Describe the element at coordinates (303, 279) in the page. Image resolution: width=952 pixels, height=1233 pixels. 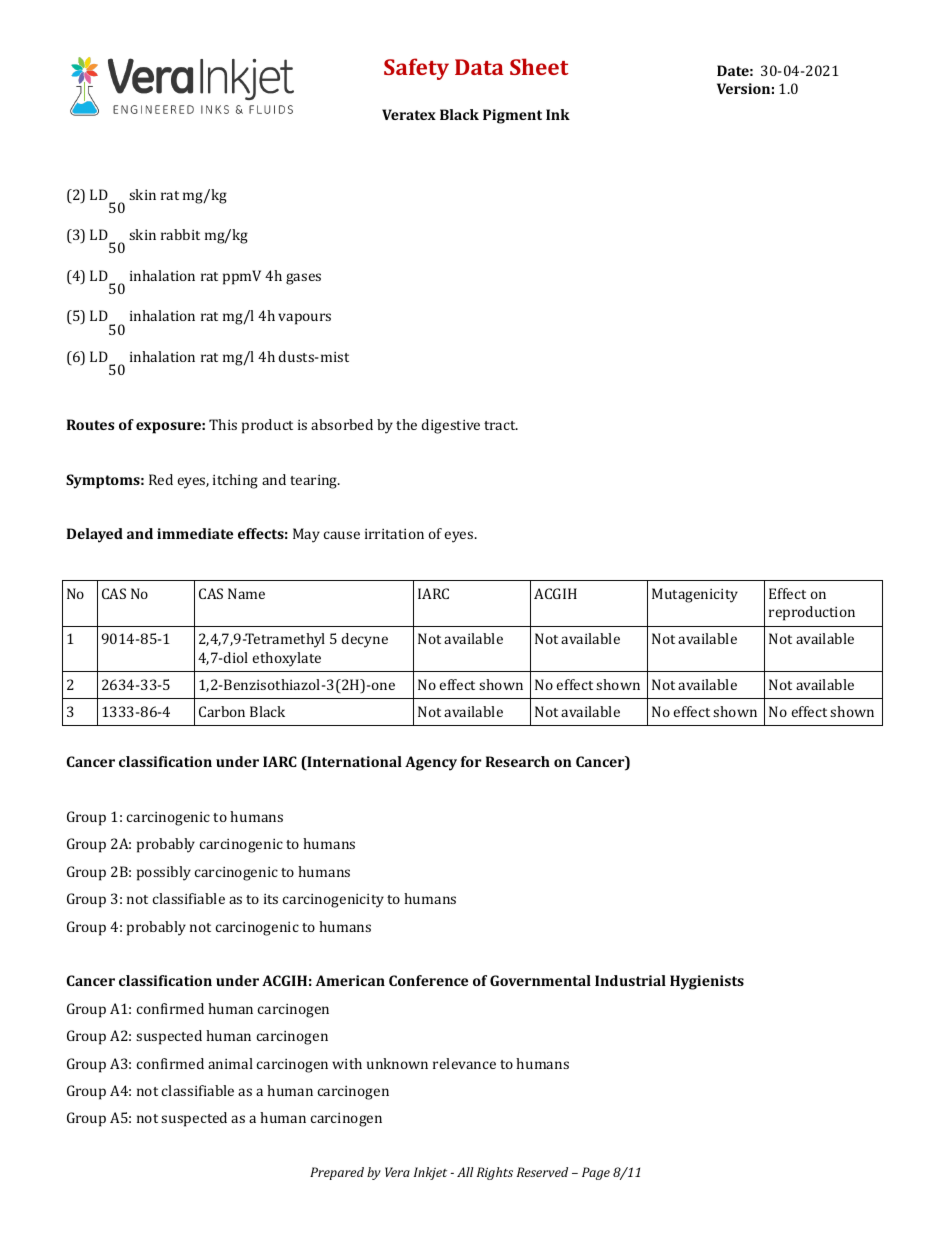
I see `gases` at that location.
